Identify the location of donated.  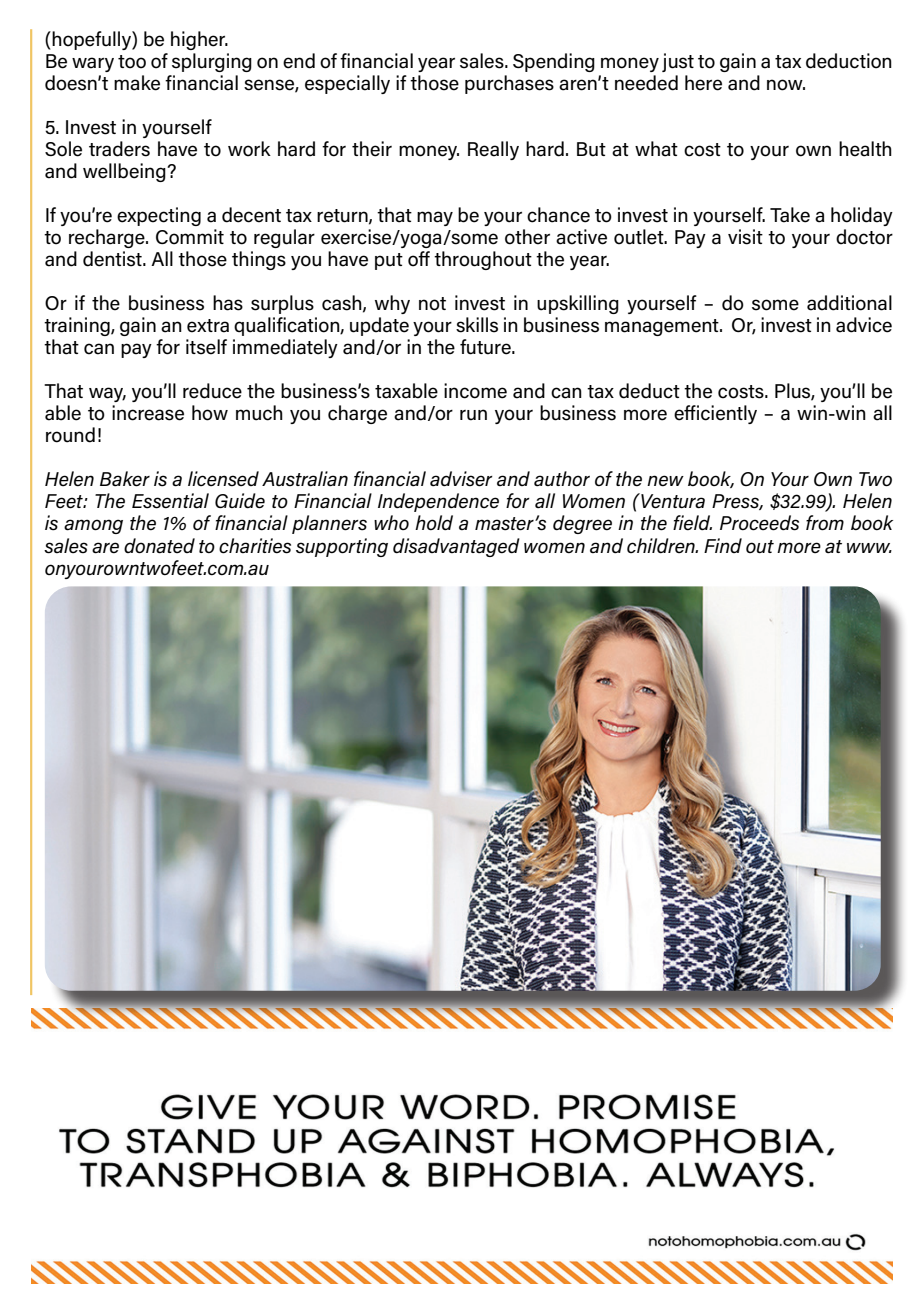
(159, 546).
